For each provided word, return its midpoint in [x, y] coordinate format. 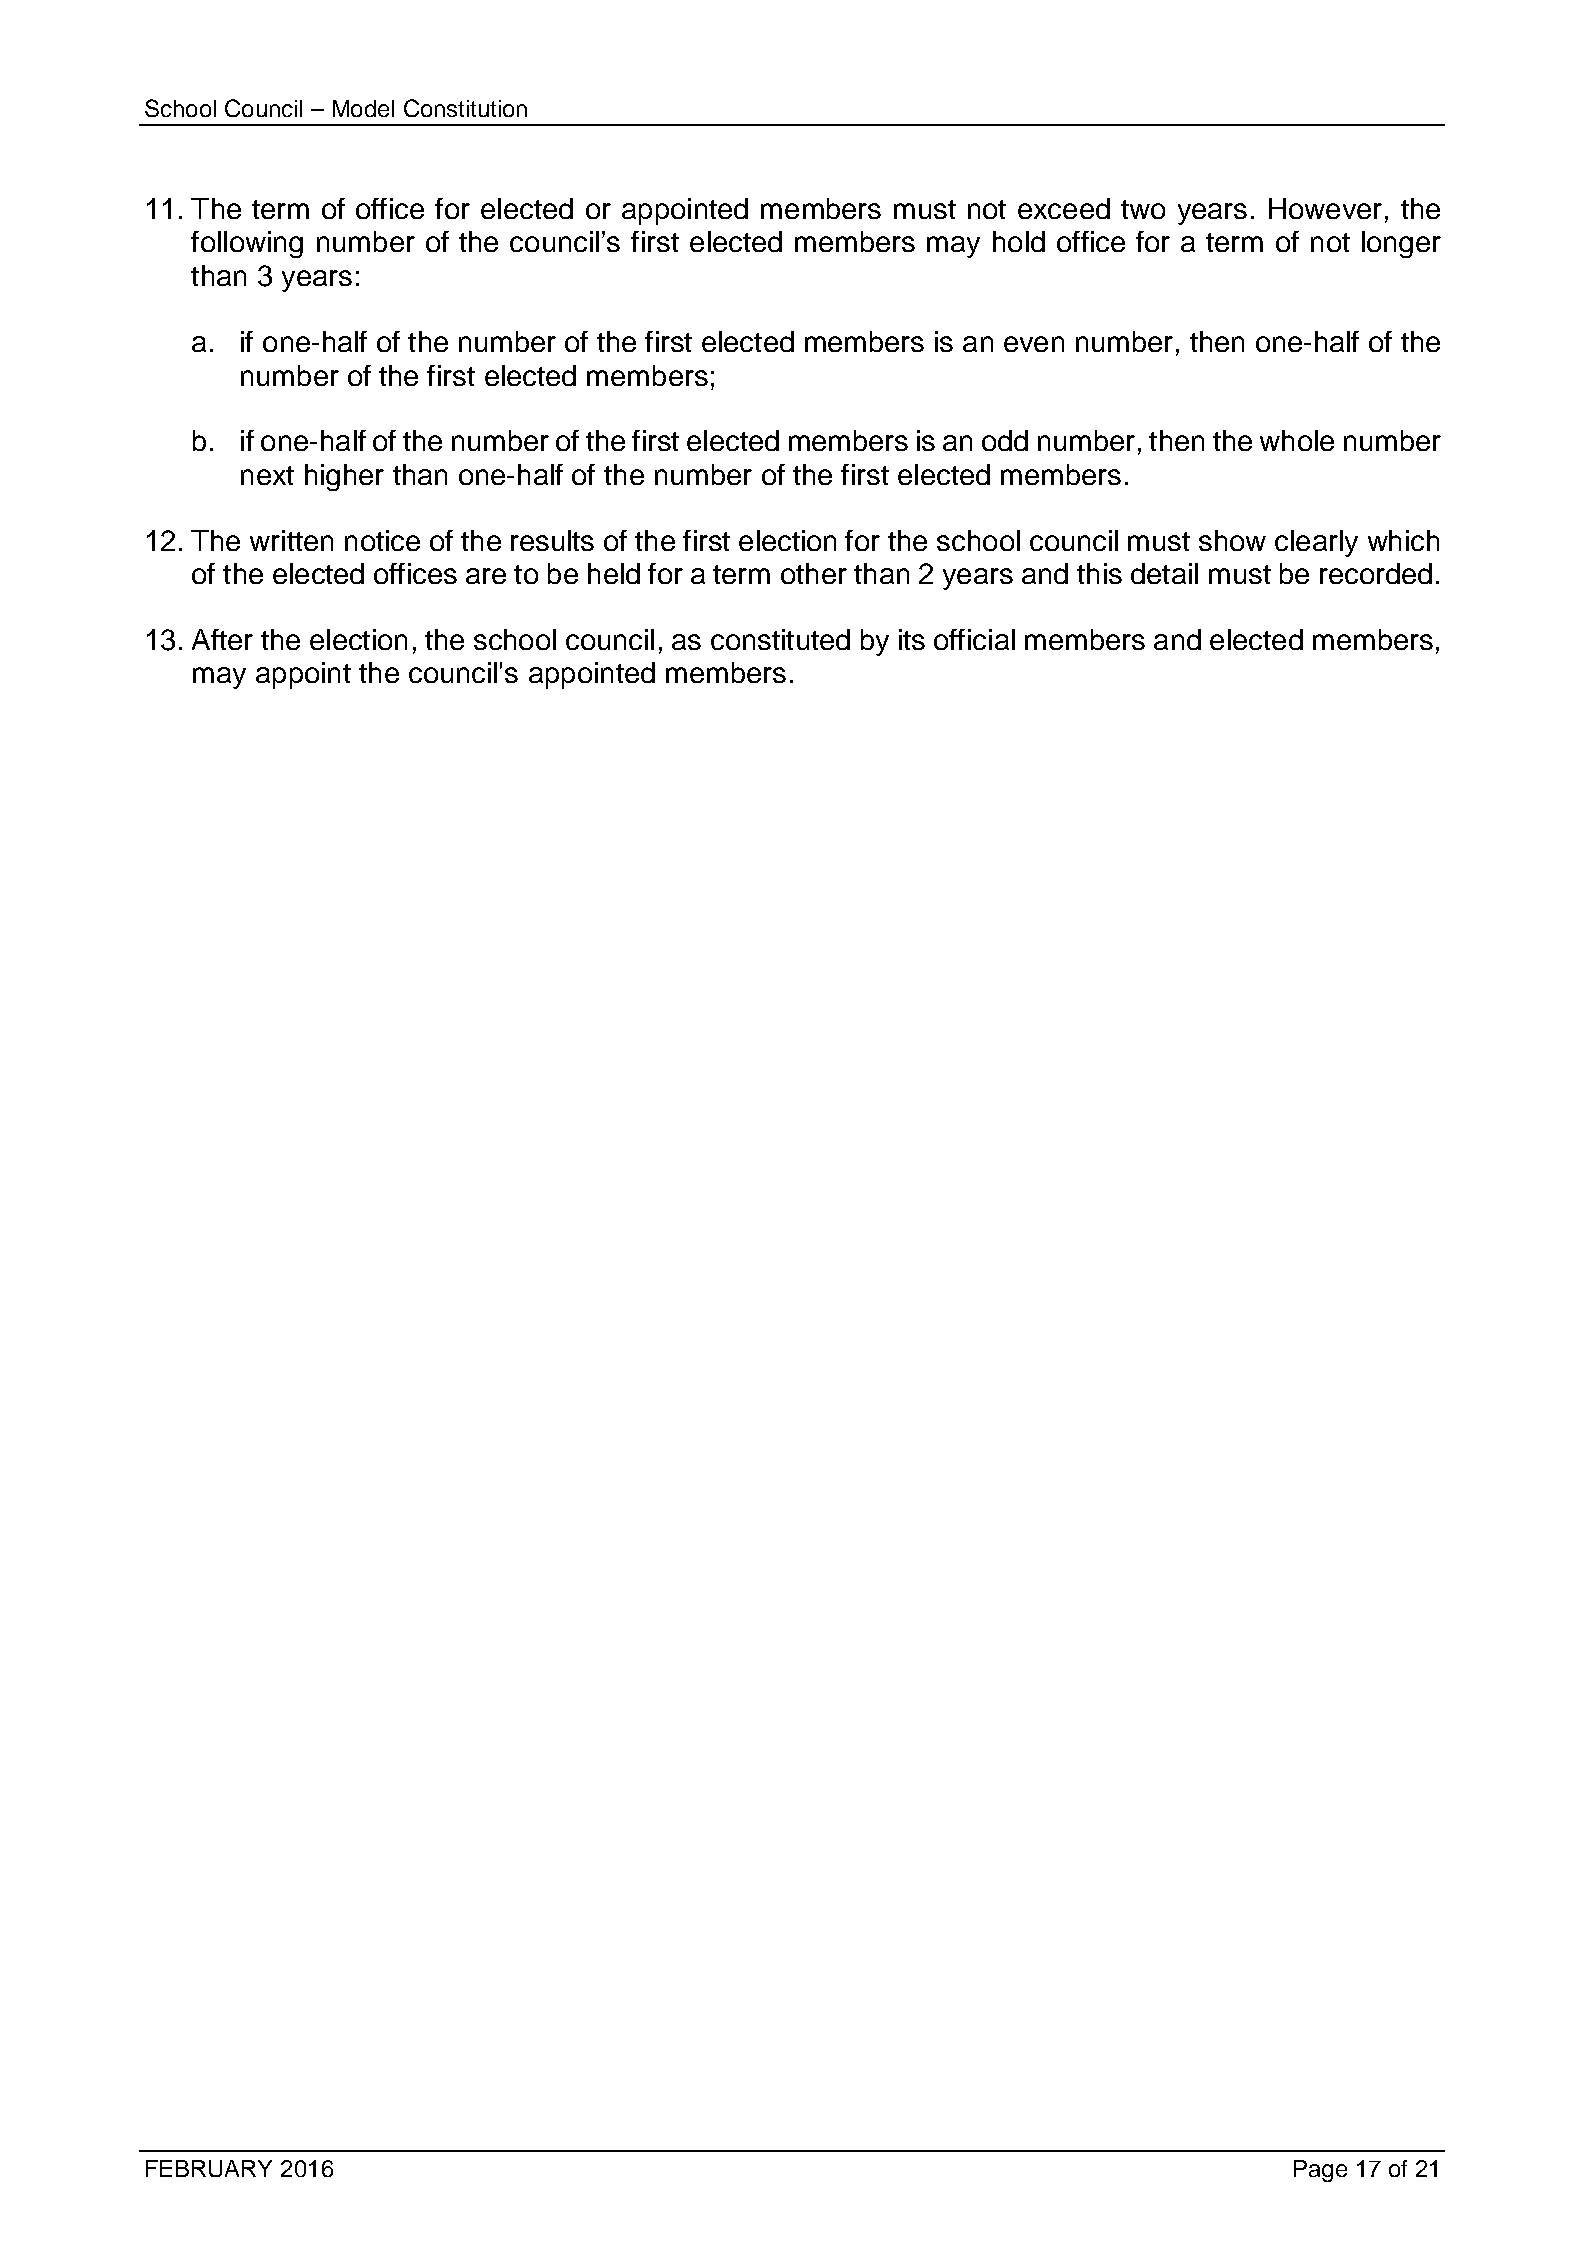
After [222, 639]
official [974, 639]
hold [1019, 241]
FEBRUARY [209, 2168]
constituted [780, 639]
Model [363, 108]
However [1325, 208]
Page [1320, 2171]
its [912, 639]
